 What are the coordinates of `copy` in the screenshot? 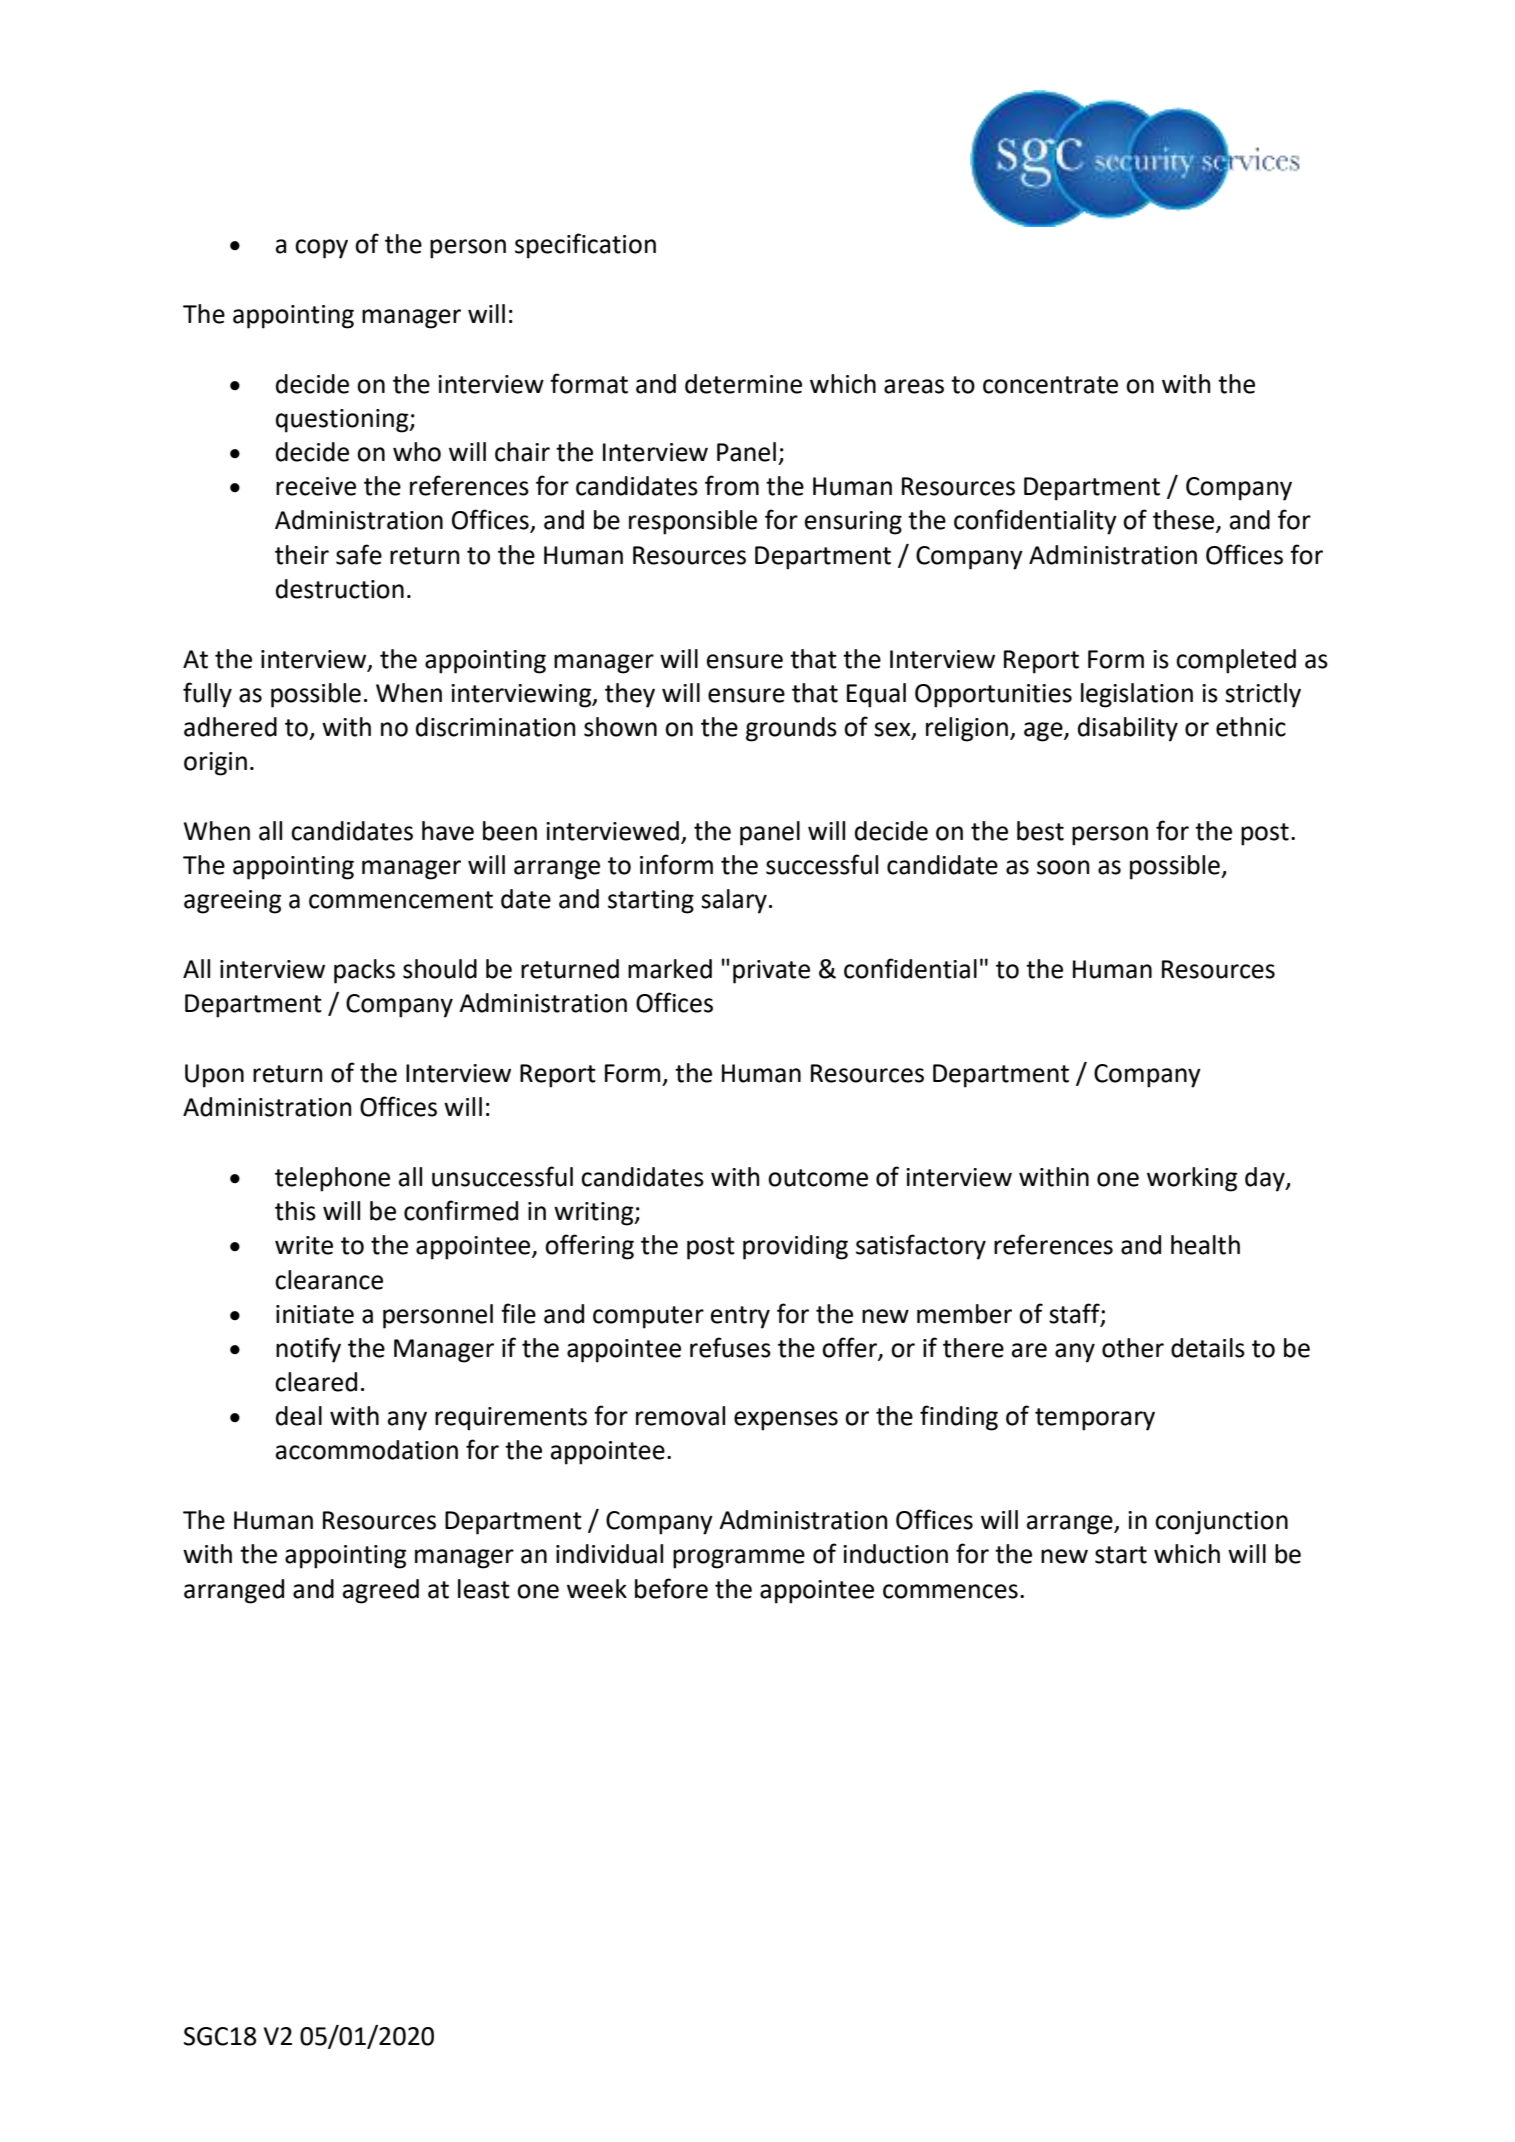 It's located at (321, 249).
